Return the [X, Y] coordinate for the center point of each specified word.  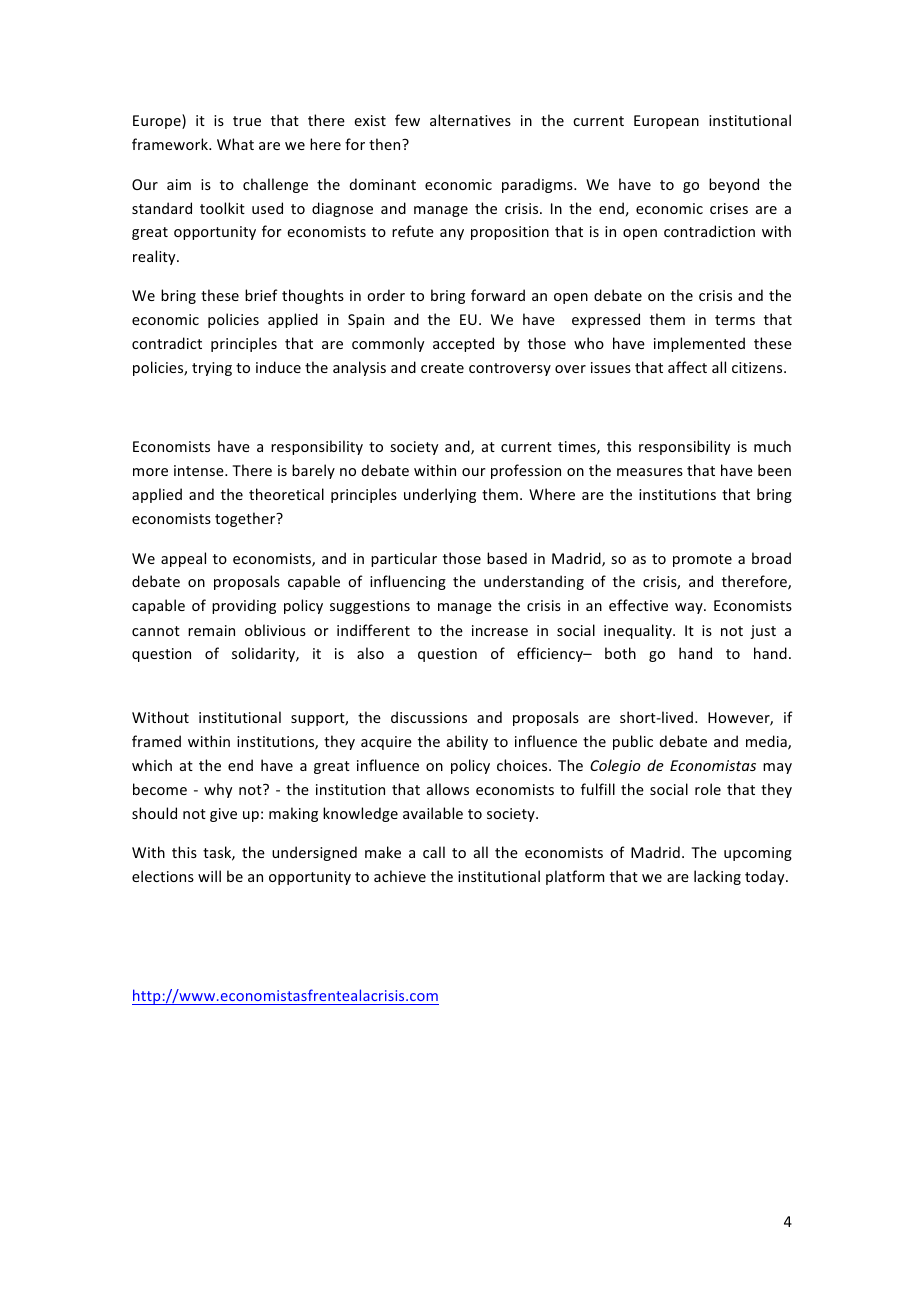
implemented [699, 344]
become [160, 789]
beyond [734, 185]
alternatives [470, 120]
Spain [366, 321]
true [247, 121]
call [434, 852]
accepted [463, 344]
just [763, 632]
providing [244, 606]
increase [500, 630]
